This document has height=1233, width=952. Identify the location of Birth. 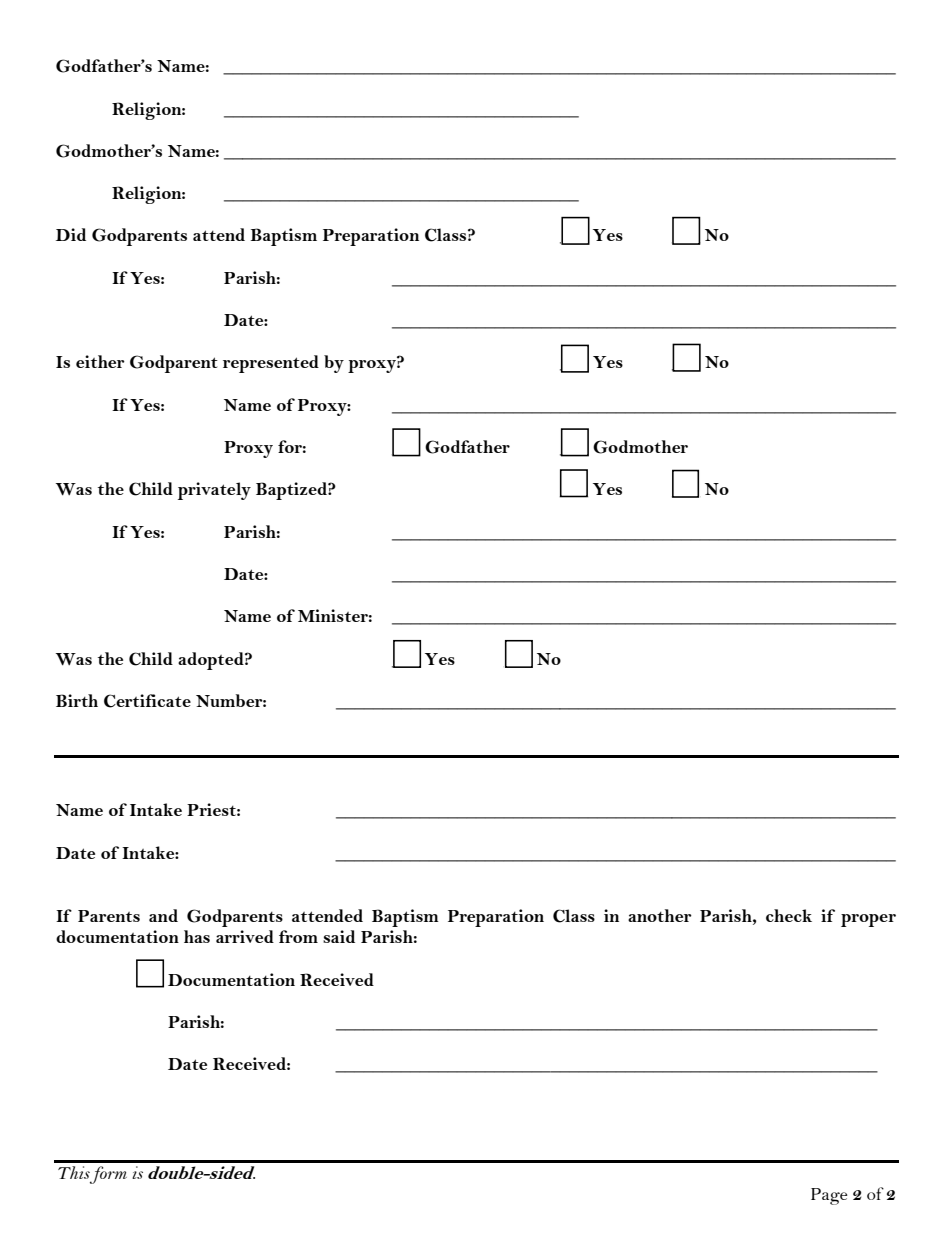
(77, 700).
